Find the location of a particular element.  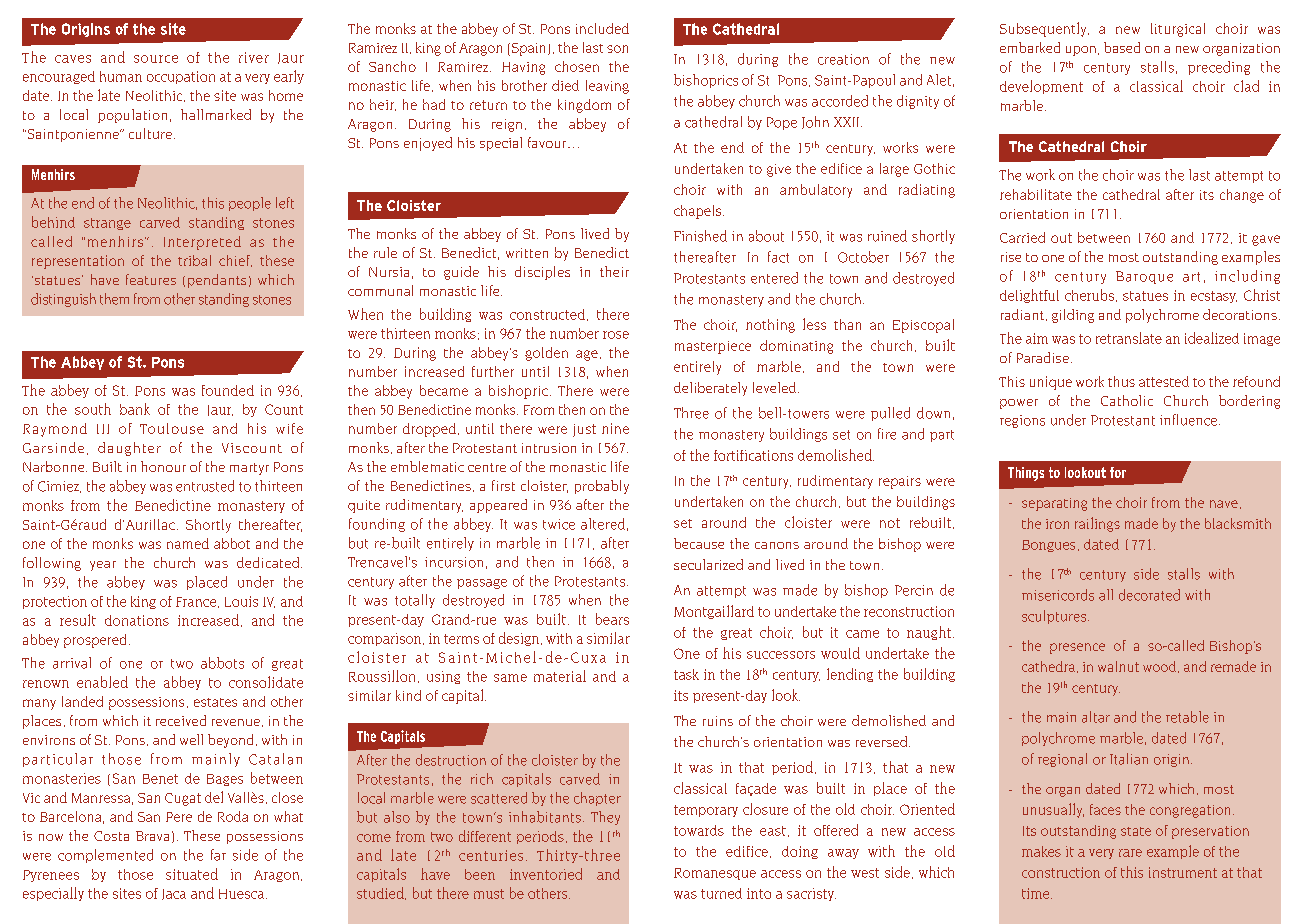

chosen is located at coordinates (577, 66).
